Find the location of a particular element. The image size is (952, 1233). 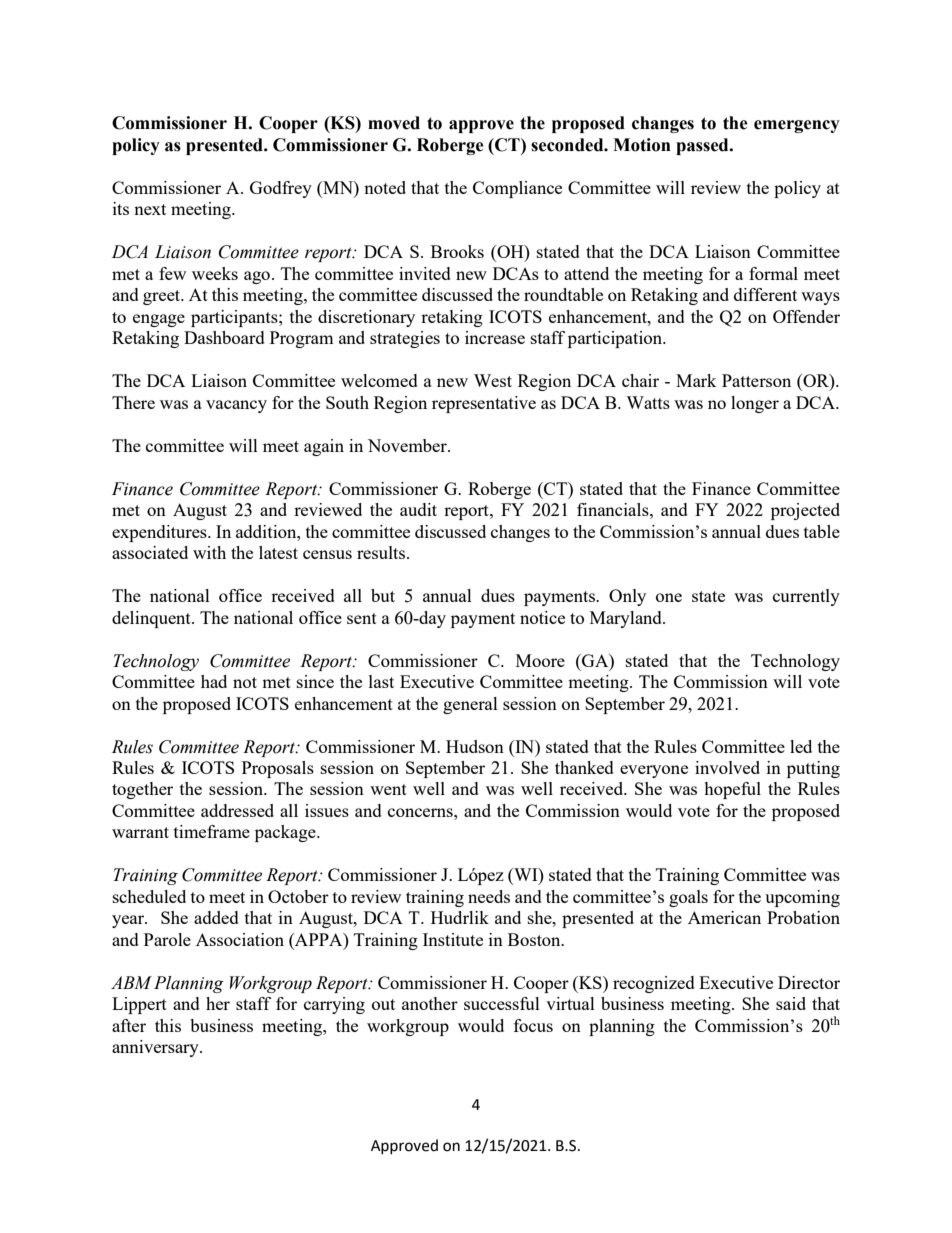

Compliance is located at coordinates (517, 189).
